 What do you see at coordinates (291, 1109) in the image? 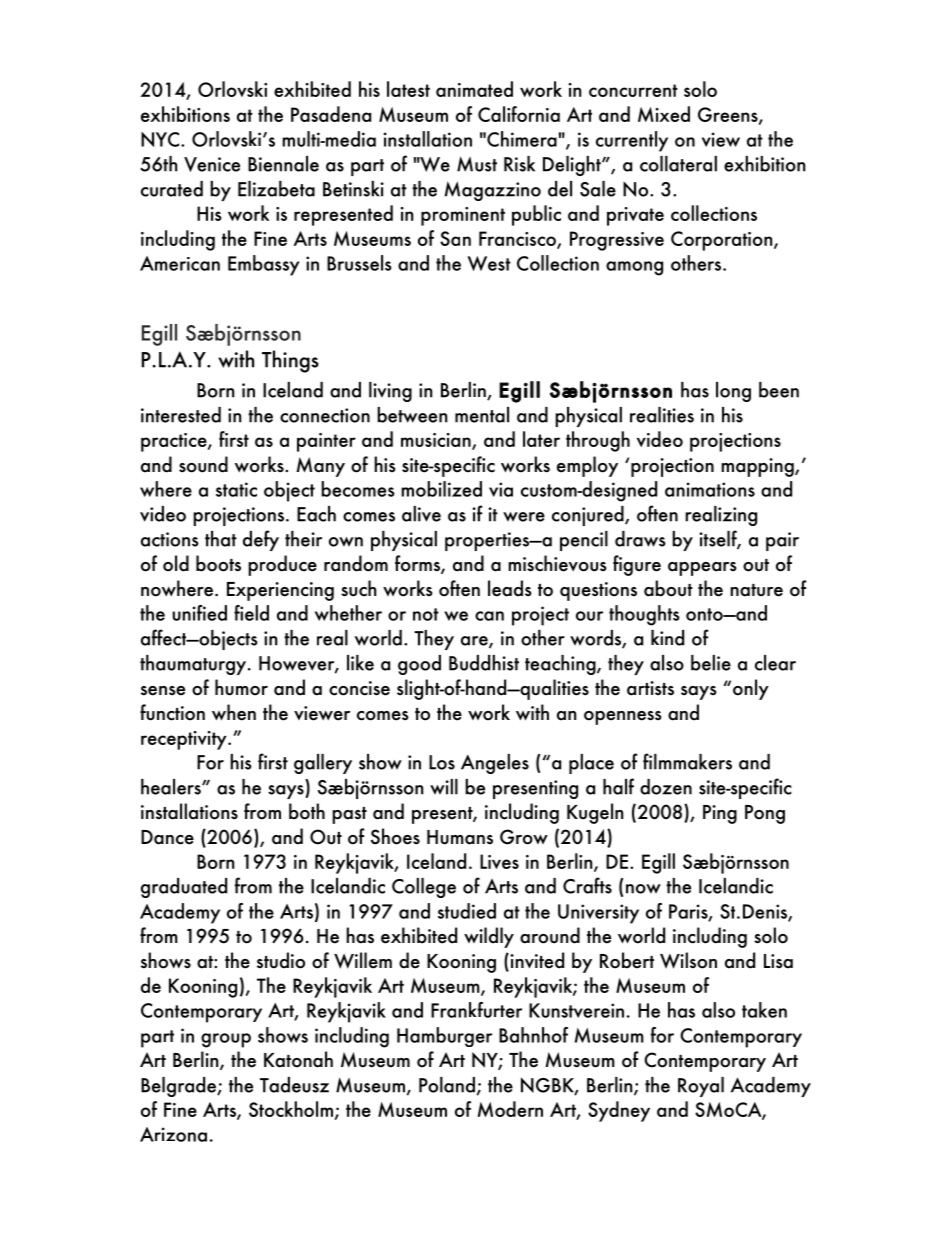
I see `Stockholm` at bounding box center [291, 1109].
